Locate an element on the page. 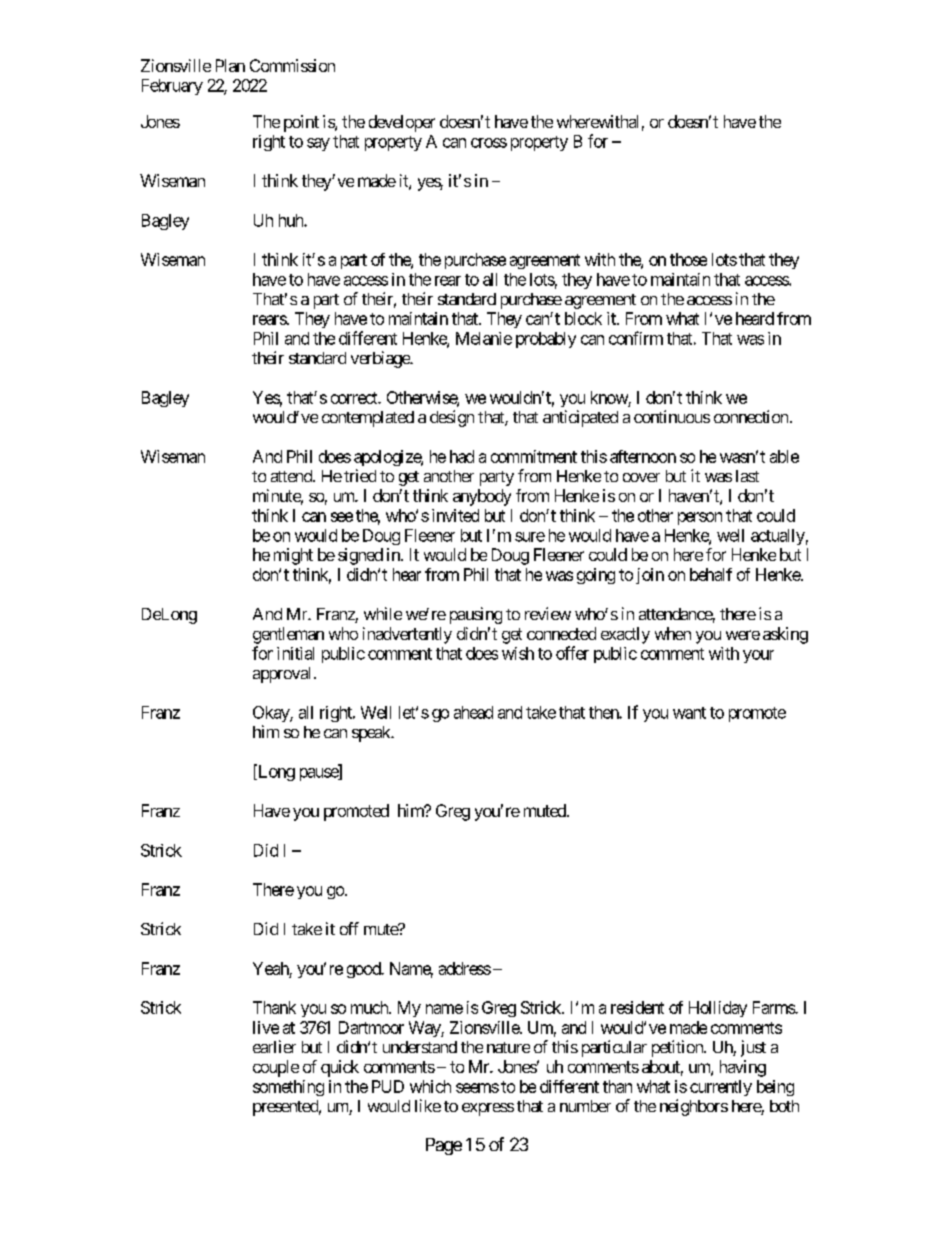 This image has height=1233, width=952. want is located at coordinates (689, 713).
